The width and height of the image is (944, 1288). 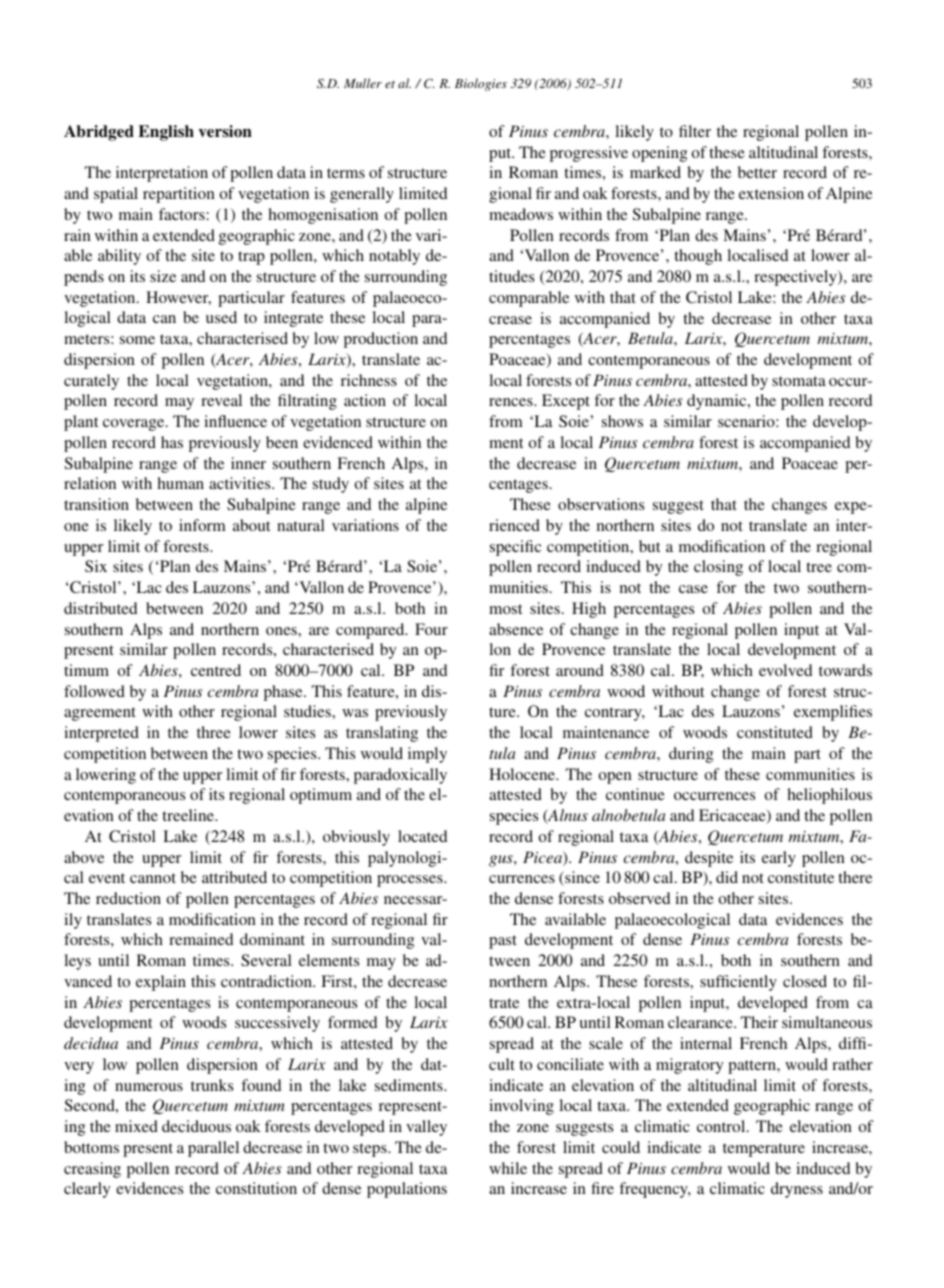 What do you see at coordinates (481, 84) in the image?
I see `Biologies` at bounding box center [481, 84].
